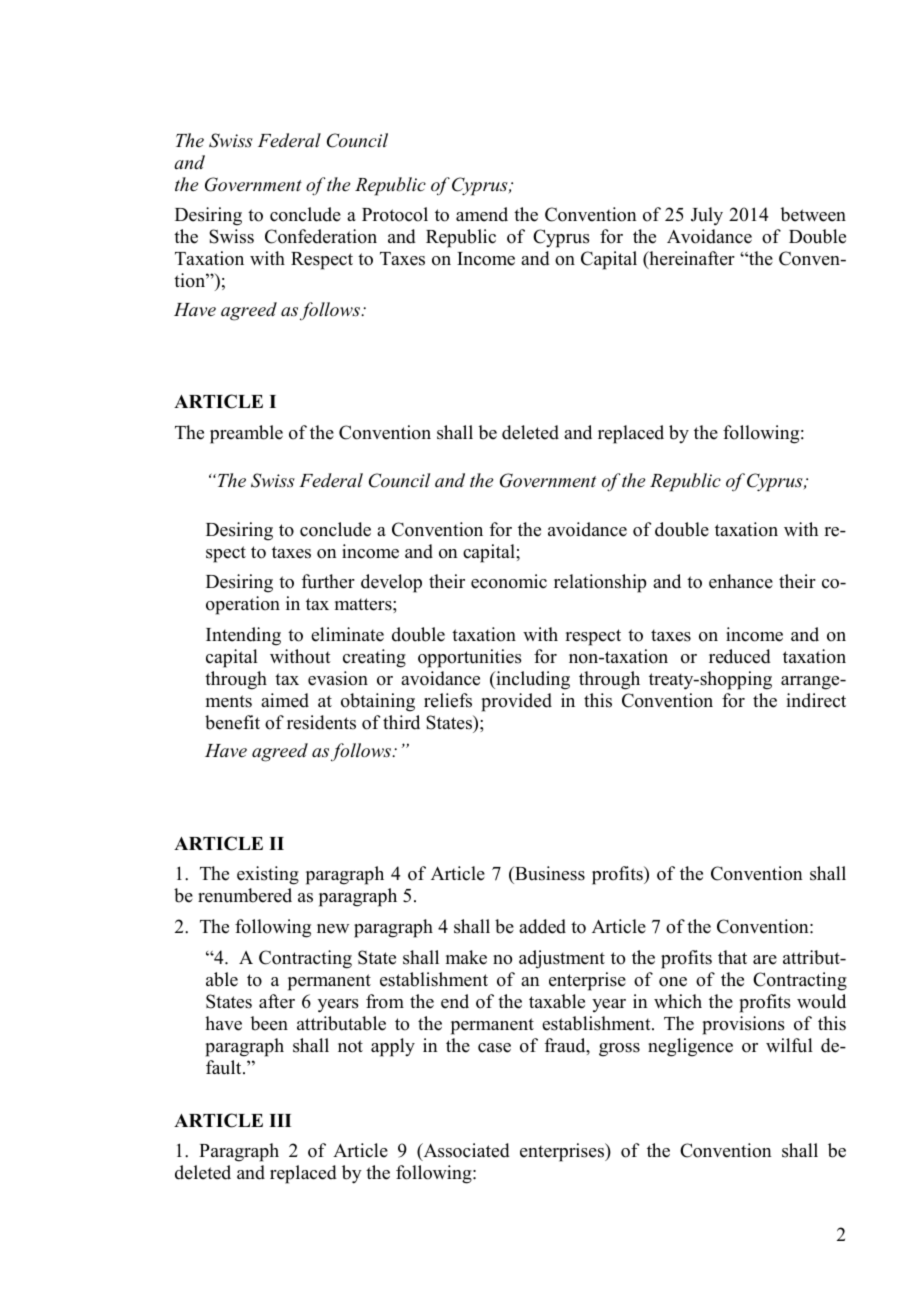 This screenshot has width=924, height=1307. What do you see at coordinates (732, 957) in the screenshot?
I see `that` at bounding box center [732, 957].
